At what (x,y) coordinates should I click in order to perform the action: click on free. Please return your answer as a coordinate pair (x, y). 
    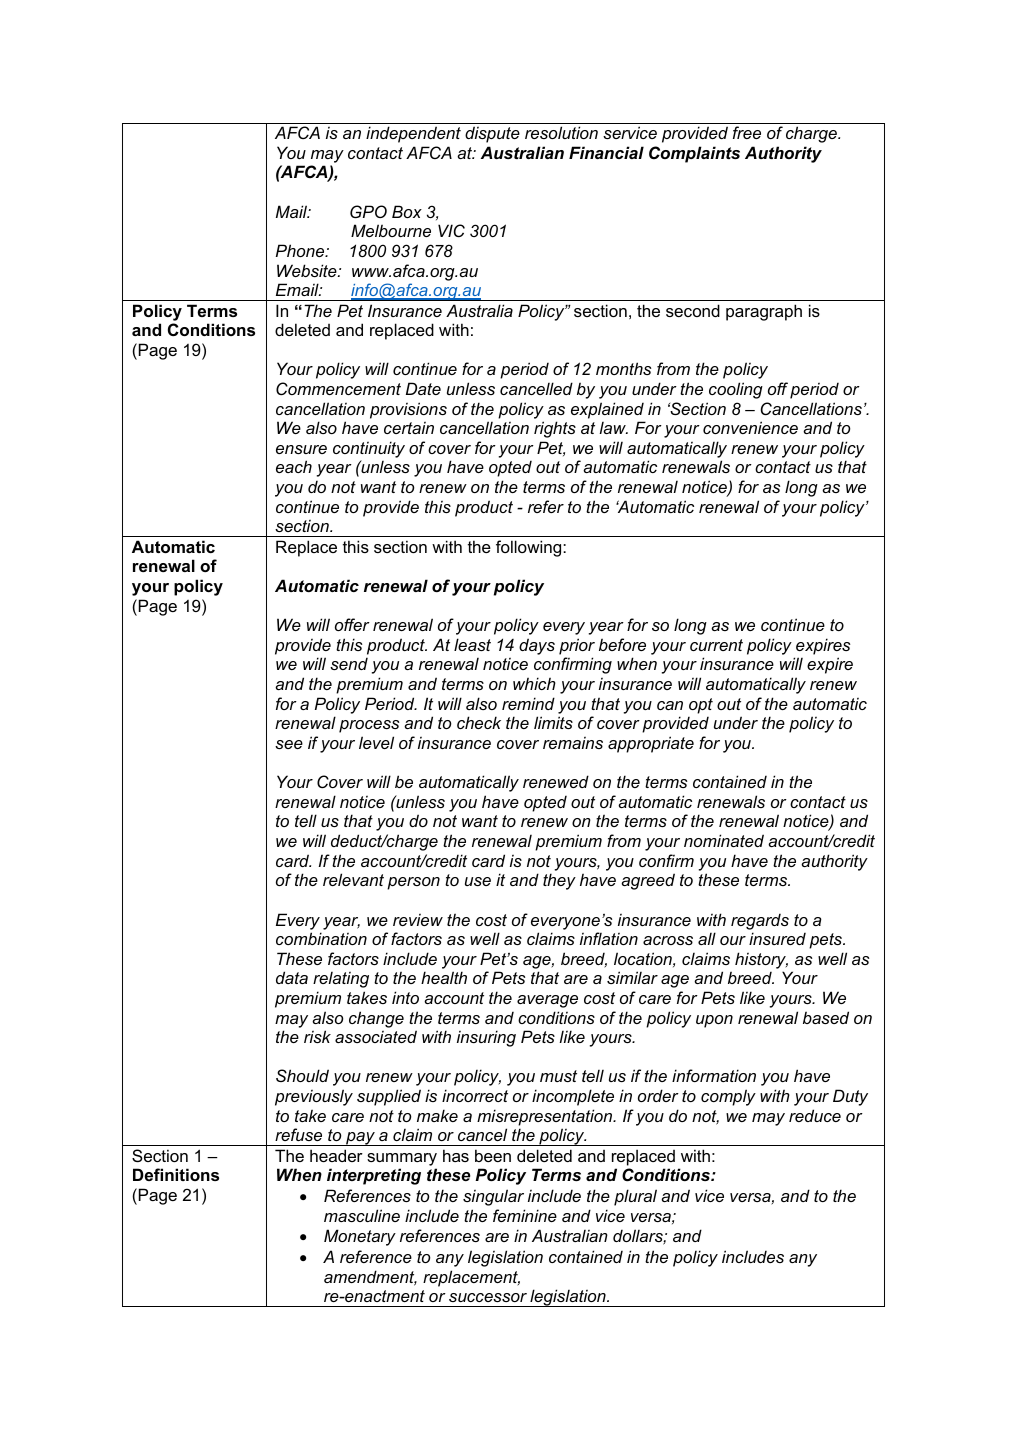
    Looking at the image, I should click on (747, 132).
